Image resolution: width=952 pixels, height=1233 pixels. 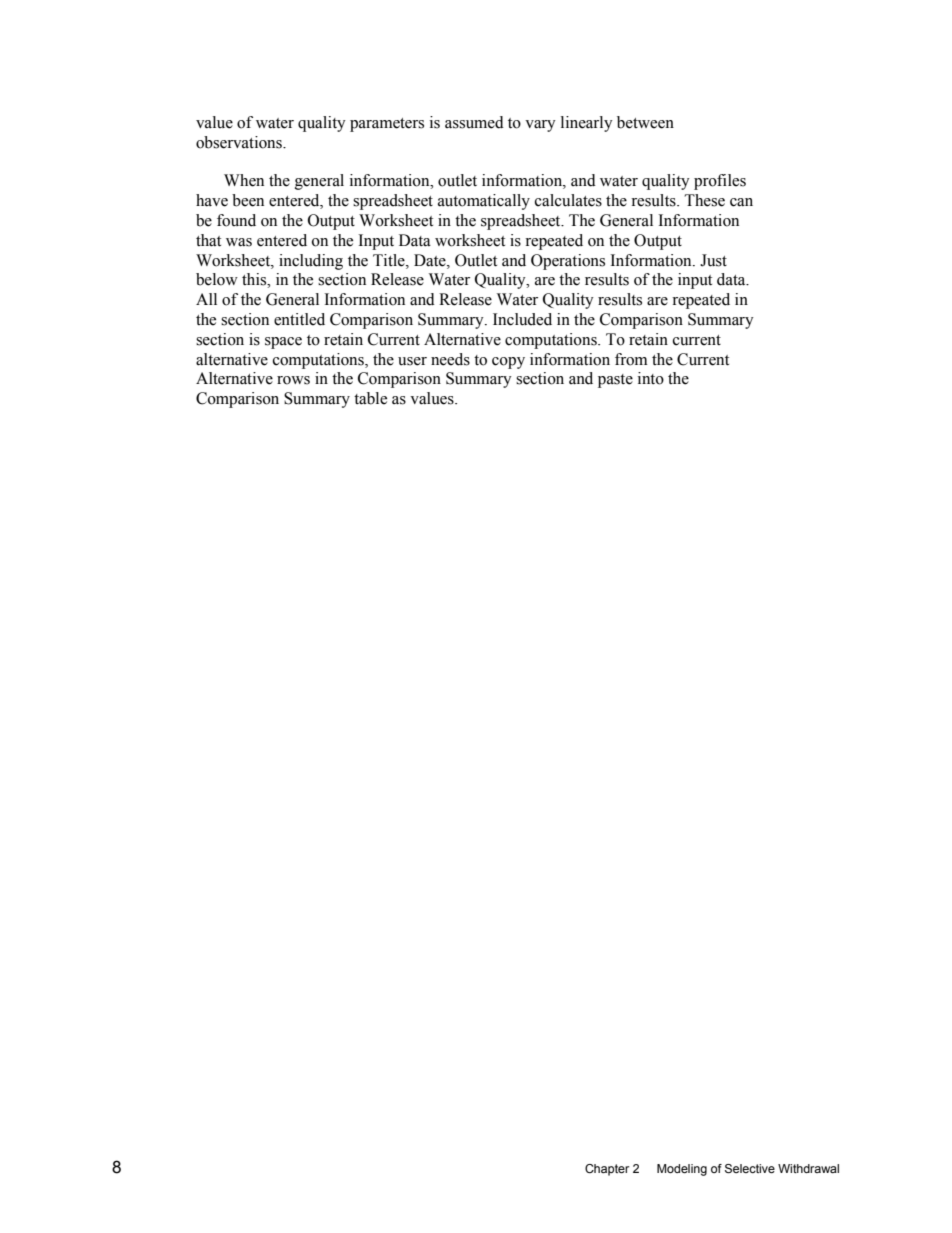 What do you see at coordinates (607, 1170) in the screenshot?
I see `Chapter` at bounding box center [607, 1170].
